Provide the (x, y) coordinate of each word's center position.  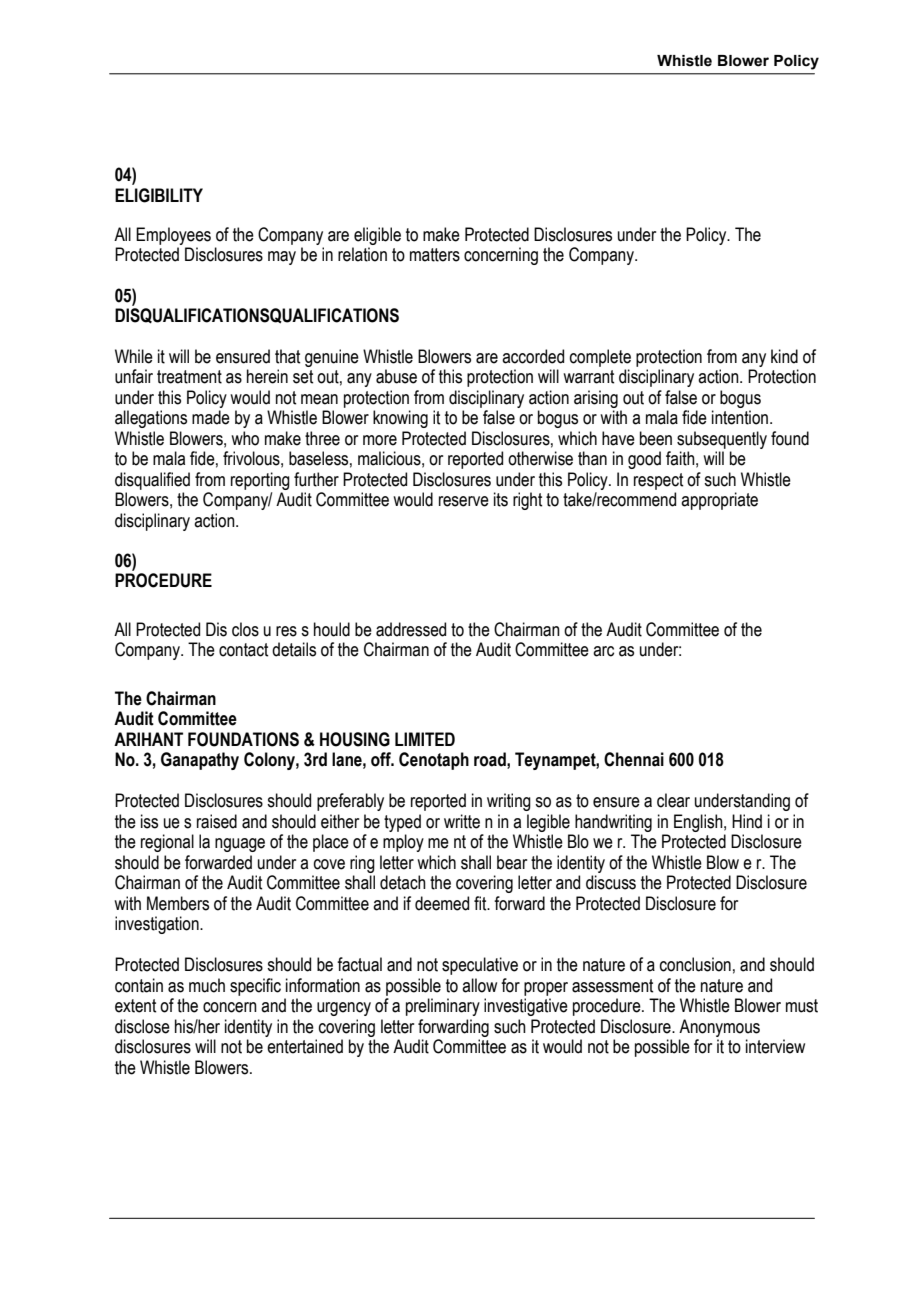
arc (603, 651)
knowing (400, 419)
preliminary (443, 1007)
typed (402, 823)
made (211, 417)
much (207, 985)
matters (435, 255)
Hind (747, 821)
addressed (411, 629)
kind (784, 356)
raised (217, 821)
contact (243, 650)
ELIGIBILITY (159, 195)
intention (740, 417)
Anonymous (719, 1028)
